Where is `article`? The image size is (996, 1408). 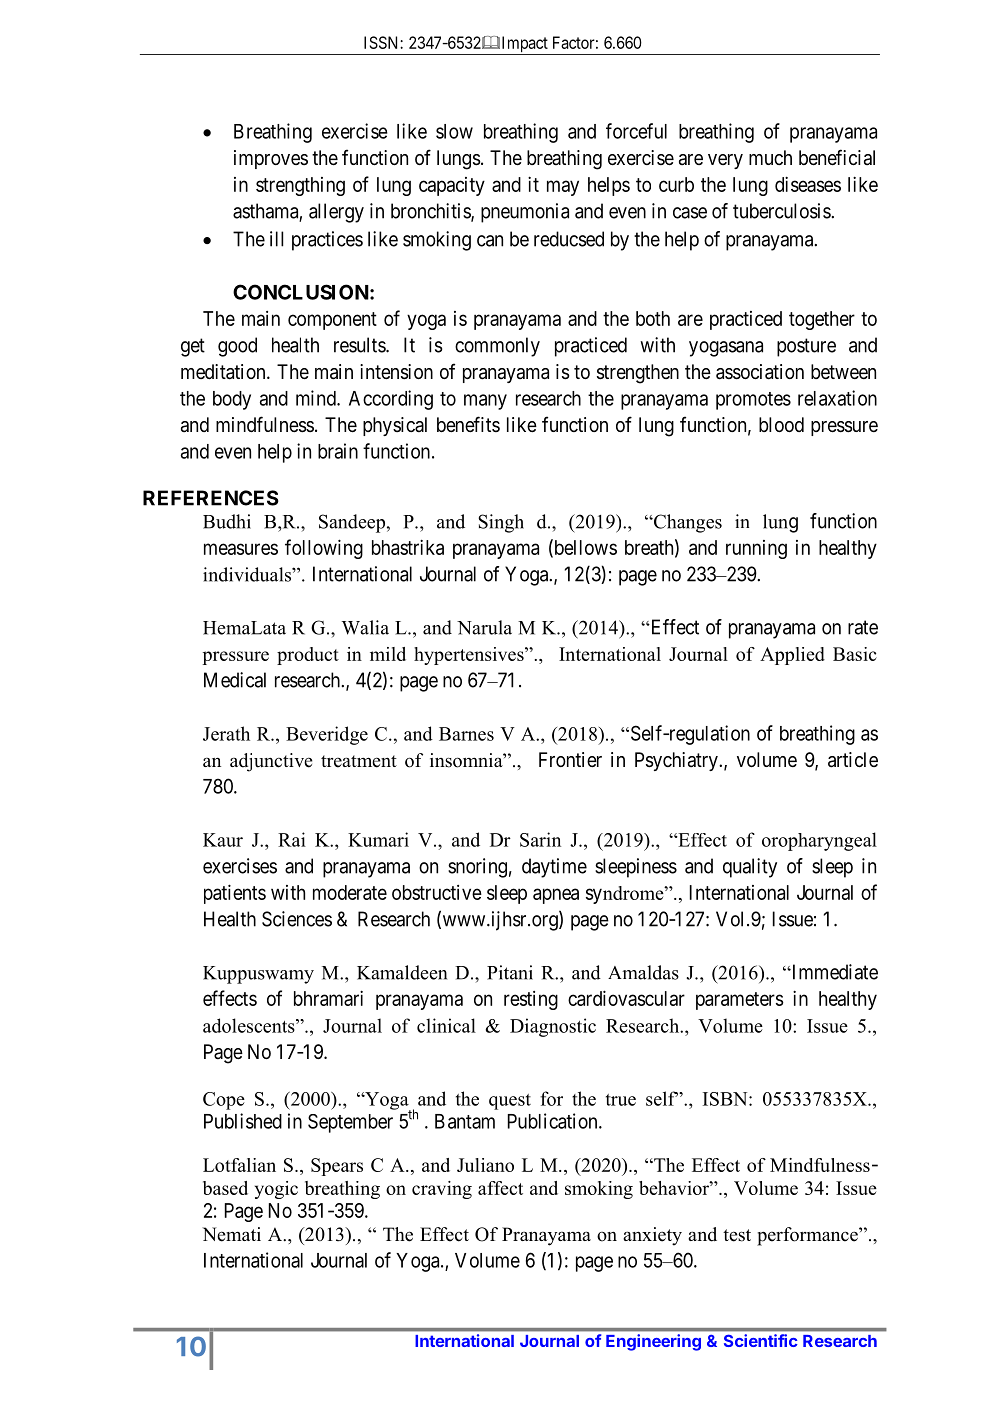 article is located at coordinates (853, 760).
